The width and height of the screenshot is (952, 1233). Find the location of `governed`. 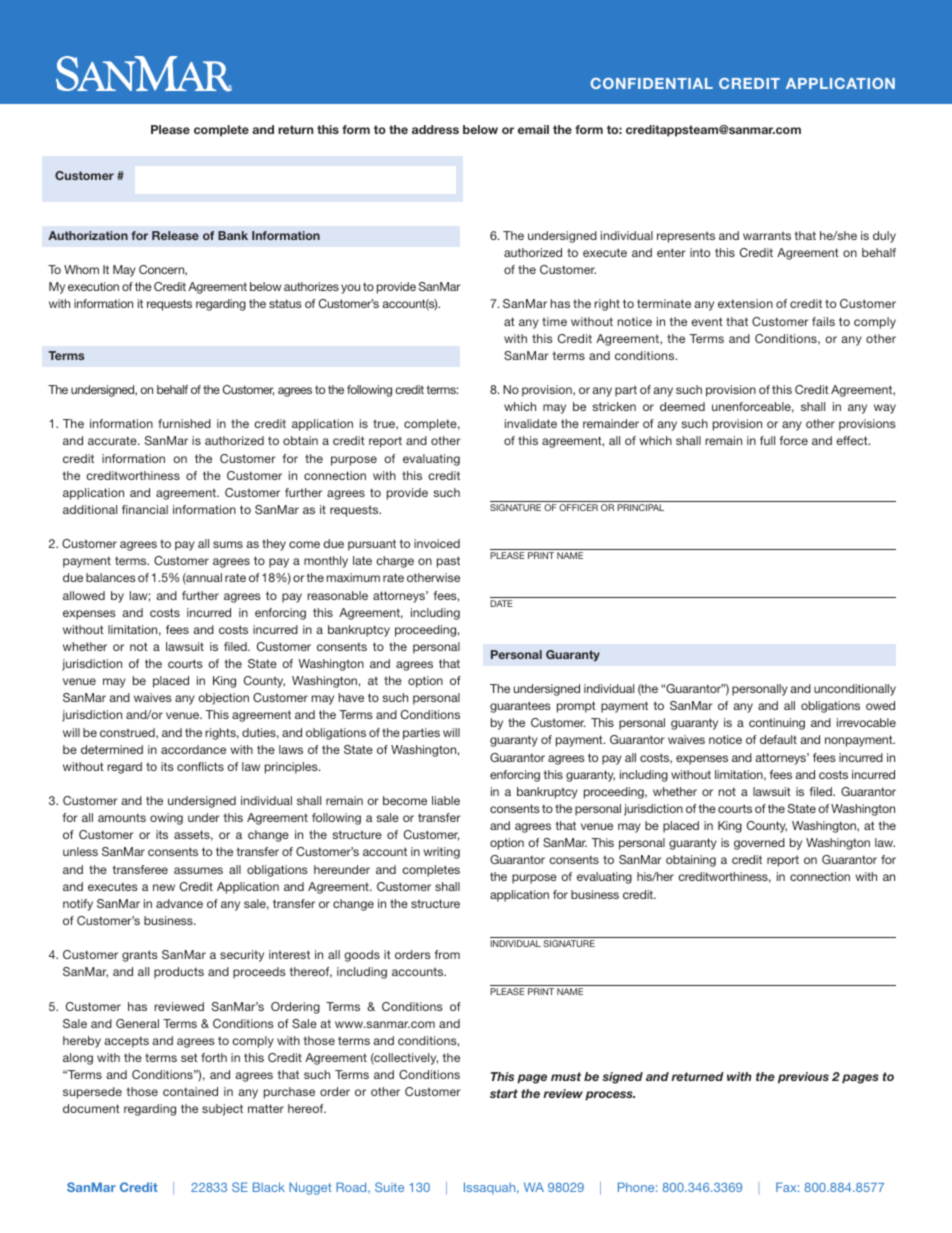

governed is located at coordinates (759, 844).
